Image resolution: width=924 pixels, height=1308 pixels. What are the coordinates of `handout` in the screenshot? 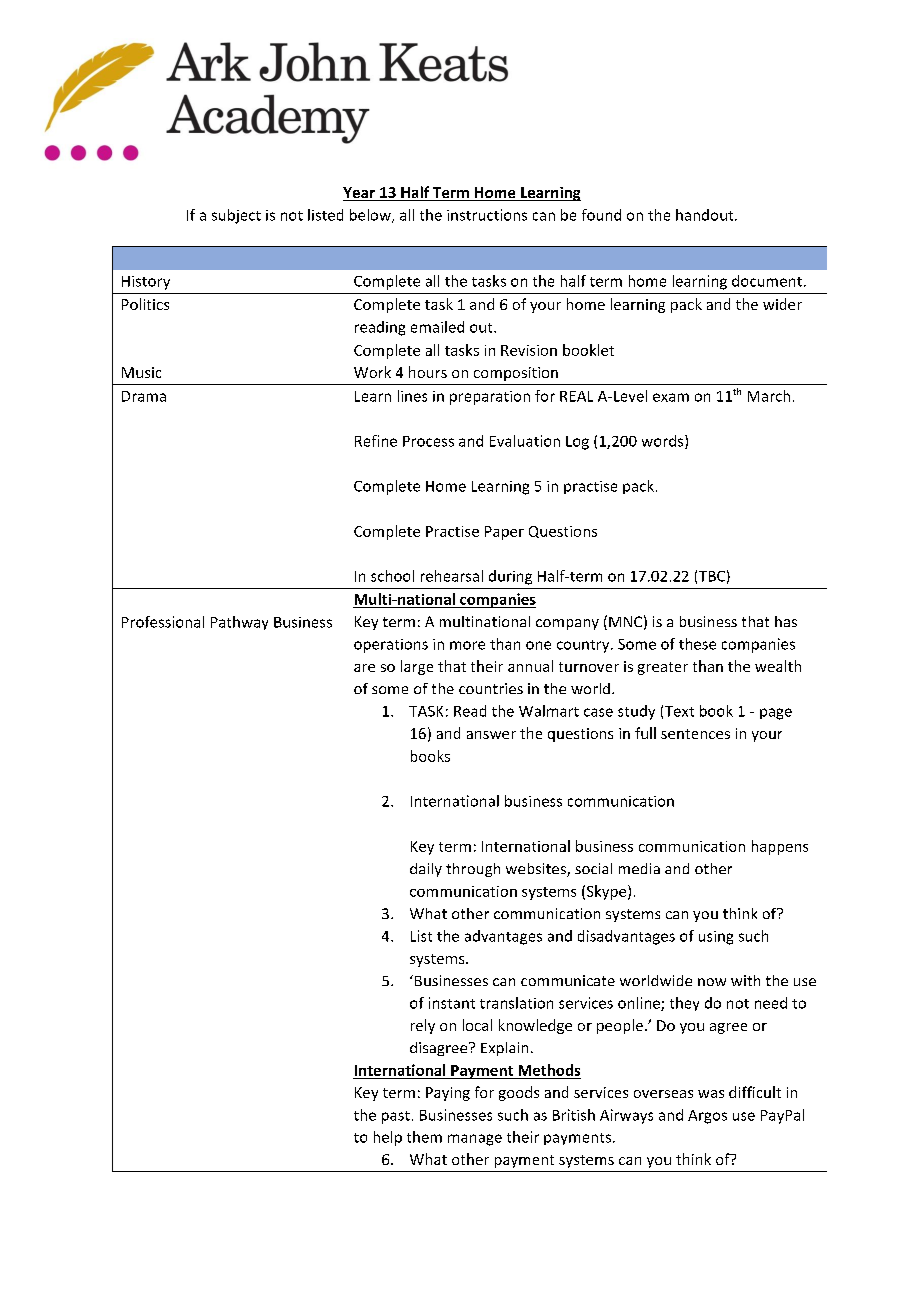 It's located at (706, 215).
